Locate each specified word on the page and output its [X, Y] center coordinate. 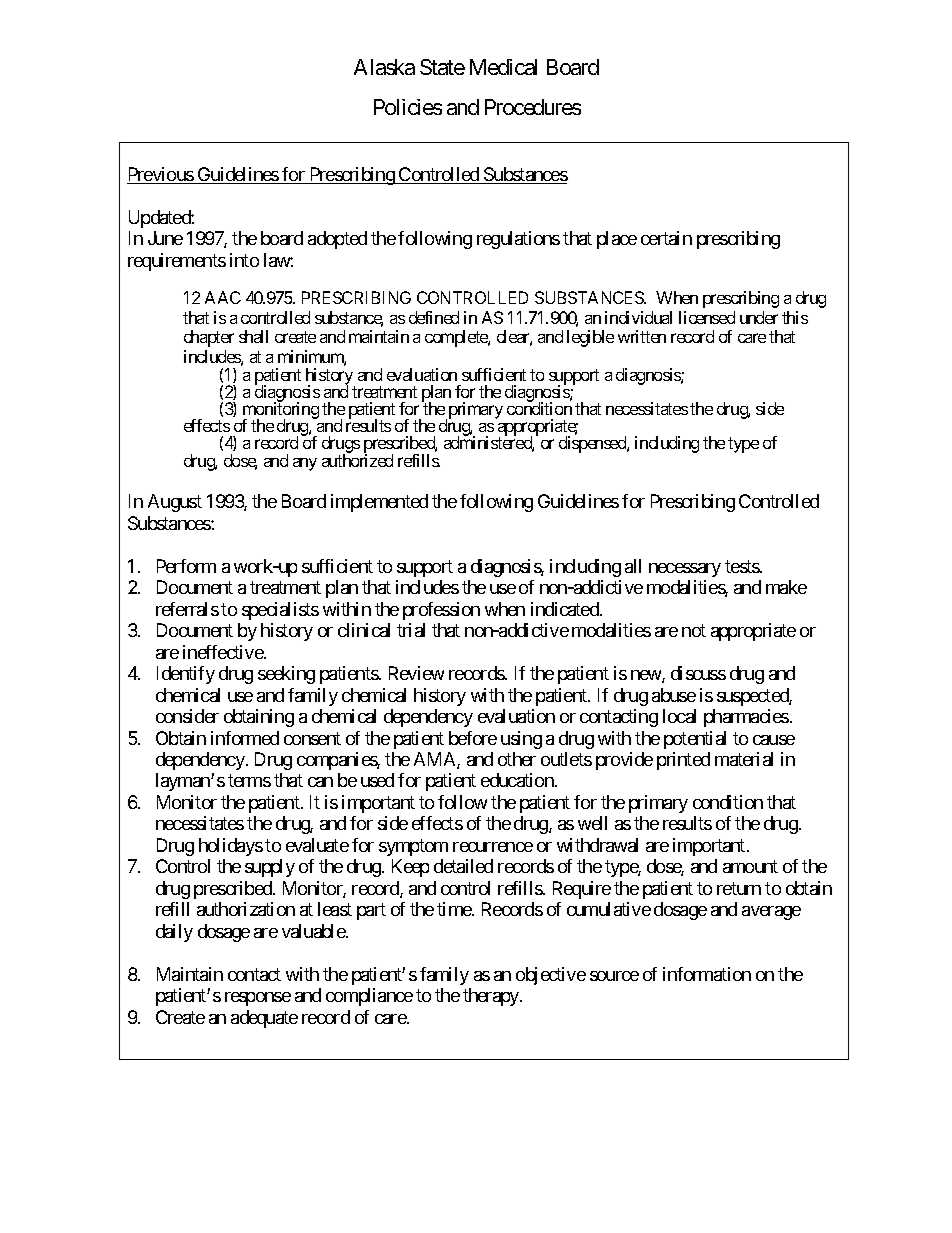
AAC [223, 297]
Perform [186, 566]
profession [441, 611]
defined [434, 317]
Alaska [384, 67]
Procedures [533, 107]
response [258, 999]
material [744, 759]
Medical [503, 67]
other [517, 759]
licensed [707, 317]
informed [245, 738]
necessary [685, 570]
